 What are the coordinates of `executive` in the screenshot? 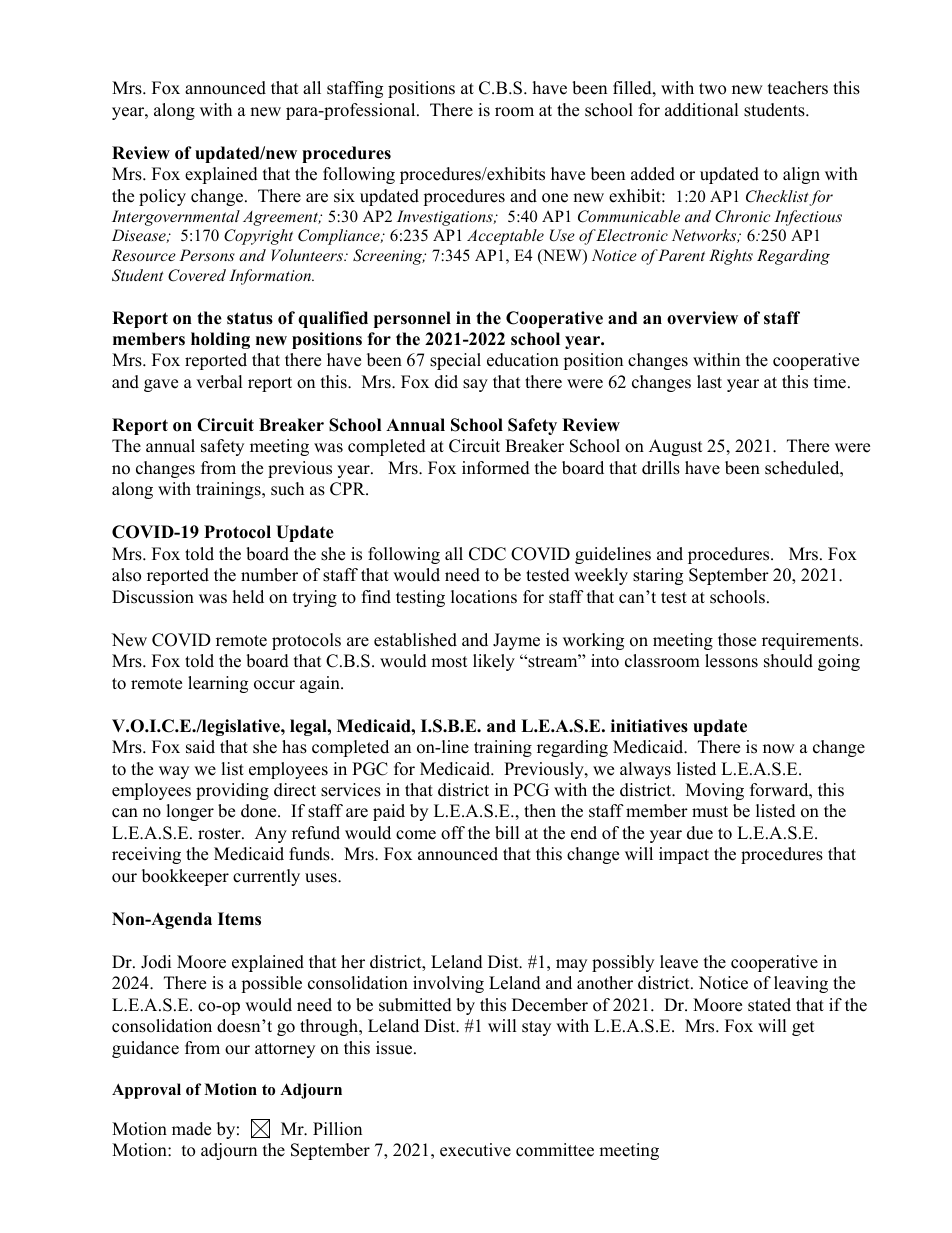 It's located at (475, 1150).
